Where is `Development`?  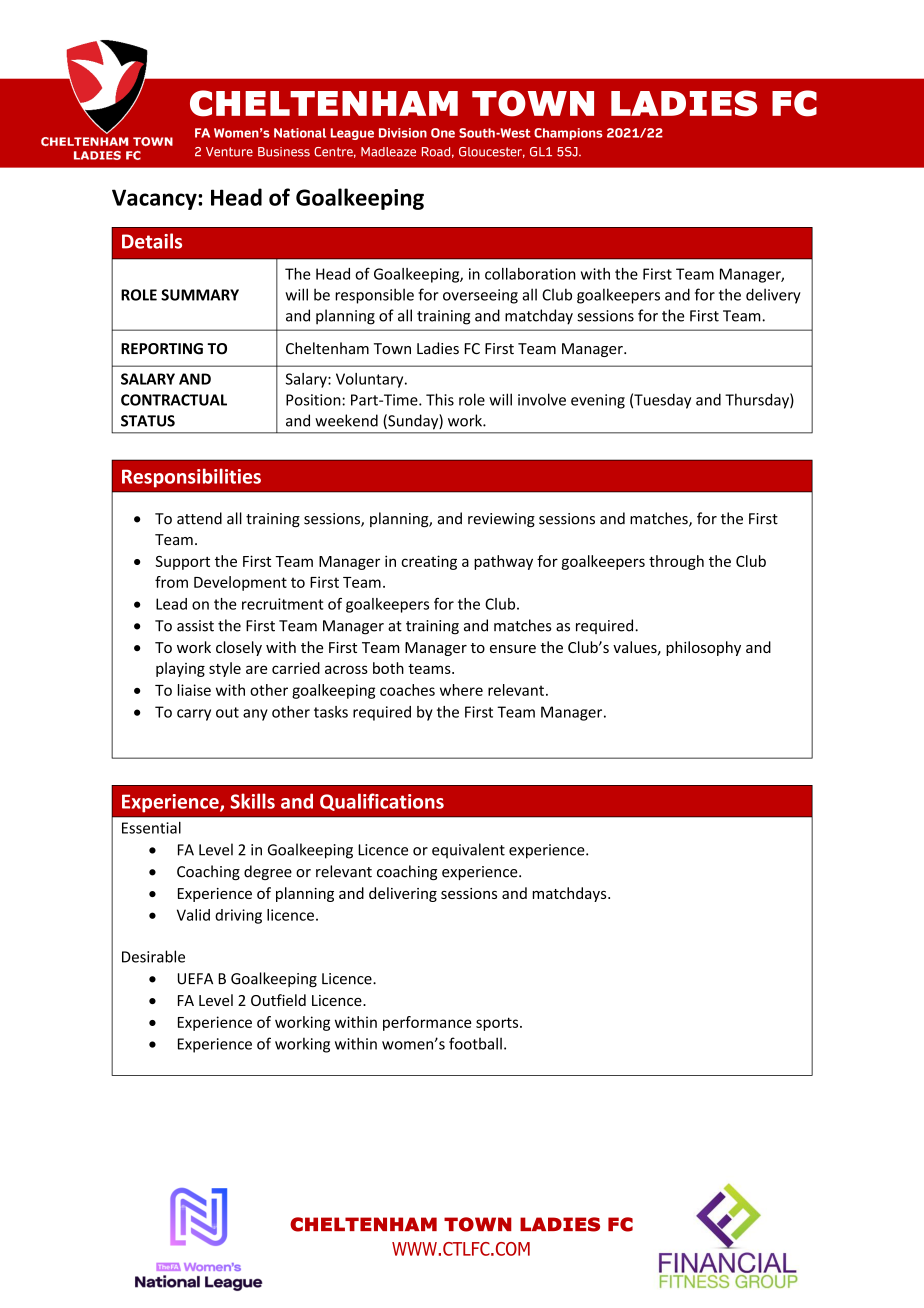 Development is located at coordinates (240, 583).
